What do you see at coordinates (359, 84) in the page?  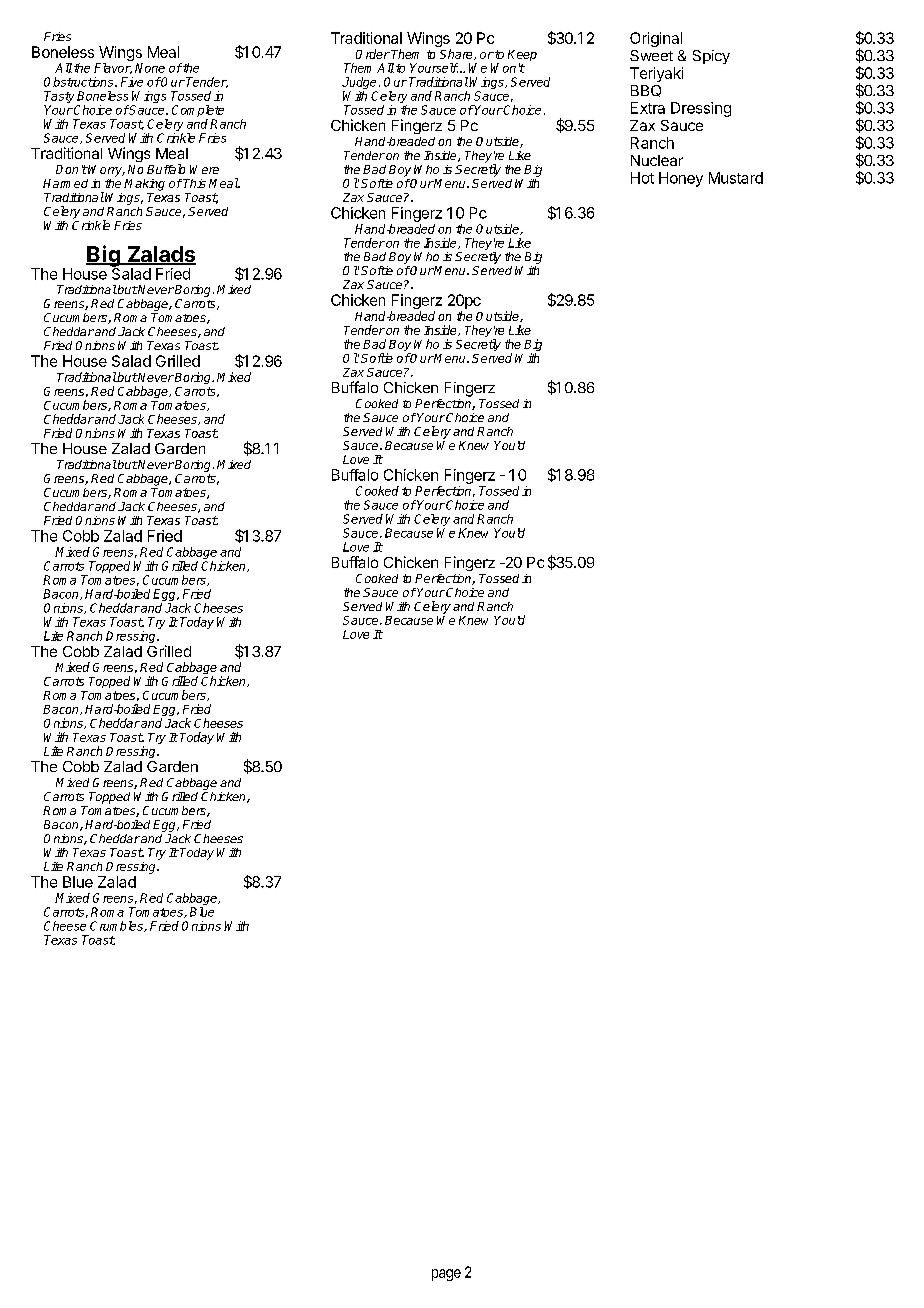 I see `Judge` at bounding box center [359, 84].
